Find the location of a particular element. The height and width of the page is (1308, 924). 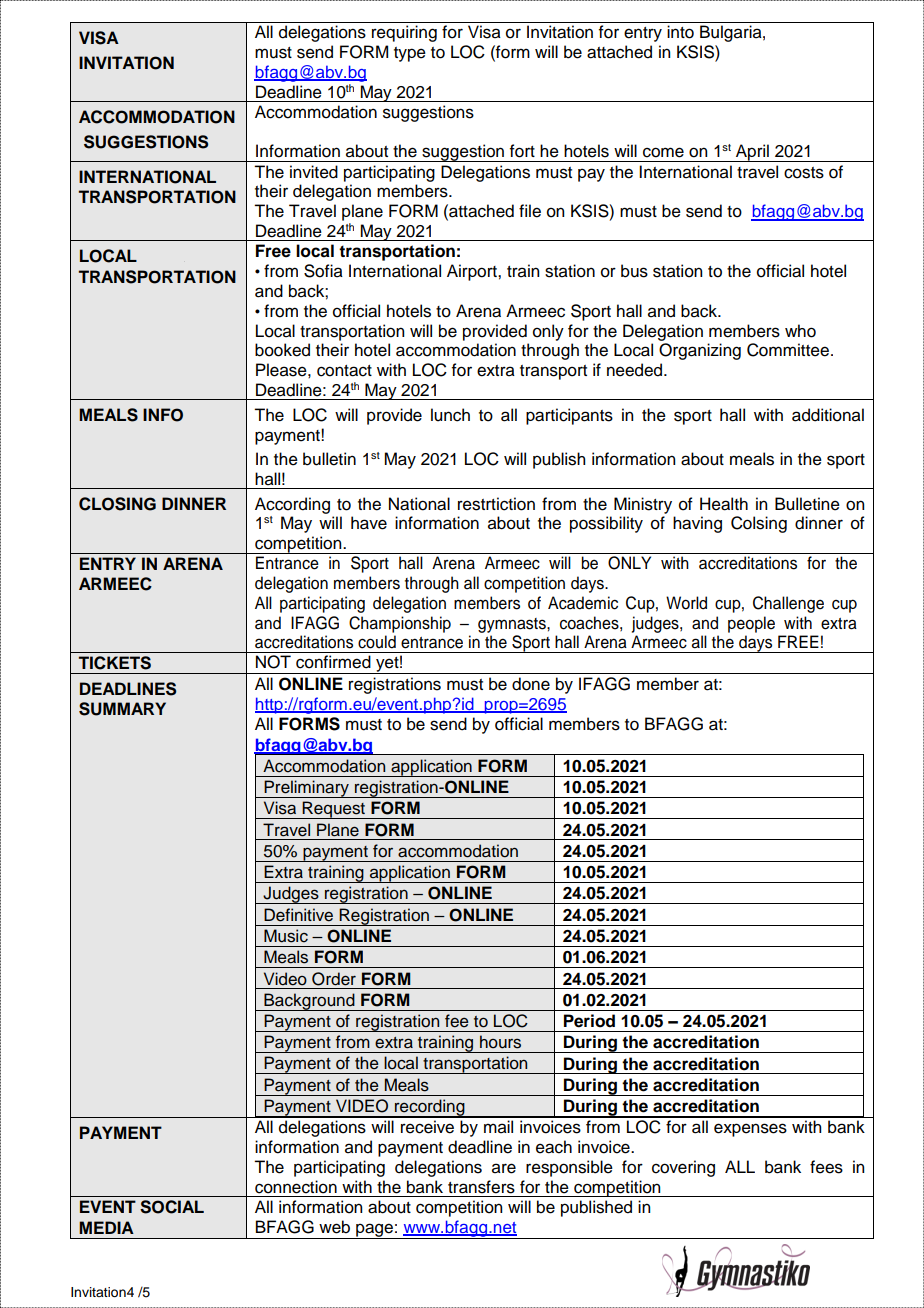

type is located at coordinates (410, 54).
